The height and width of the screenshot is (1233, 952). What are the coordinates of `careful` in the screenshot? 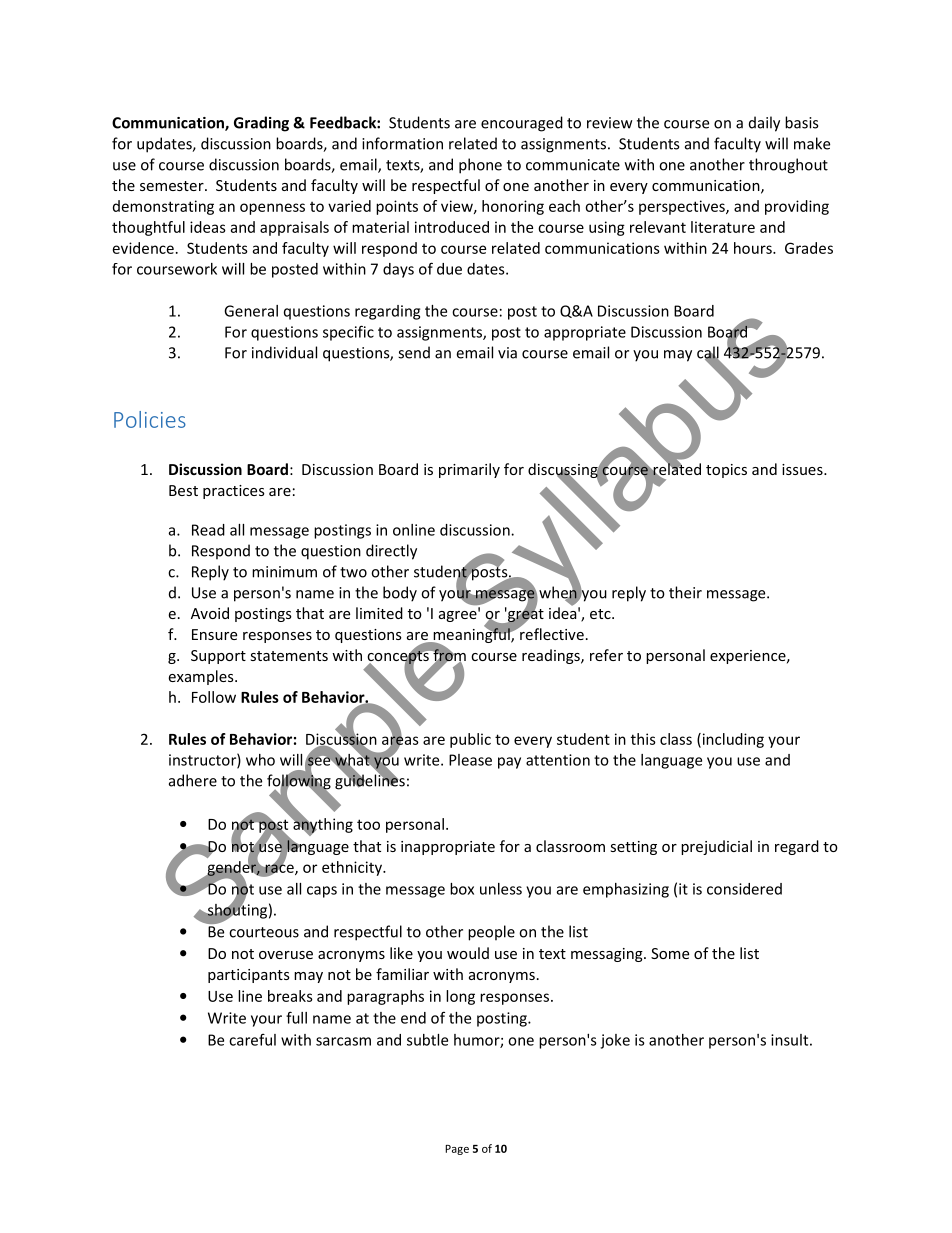 It's located at (252, 1040).
